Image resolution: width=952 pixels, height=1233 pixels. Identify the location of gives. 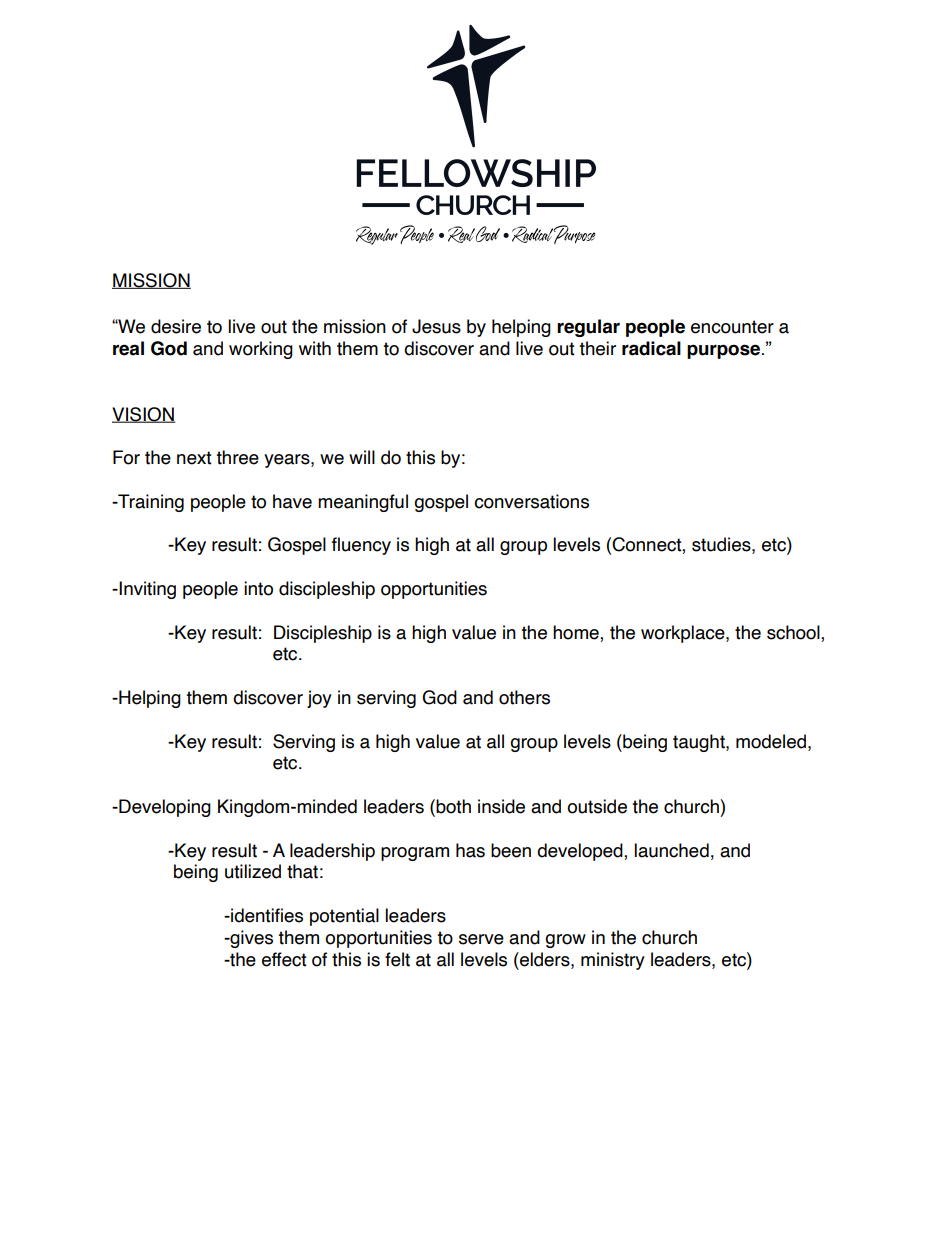
(250, 939).
